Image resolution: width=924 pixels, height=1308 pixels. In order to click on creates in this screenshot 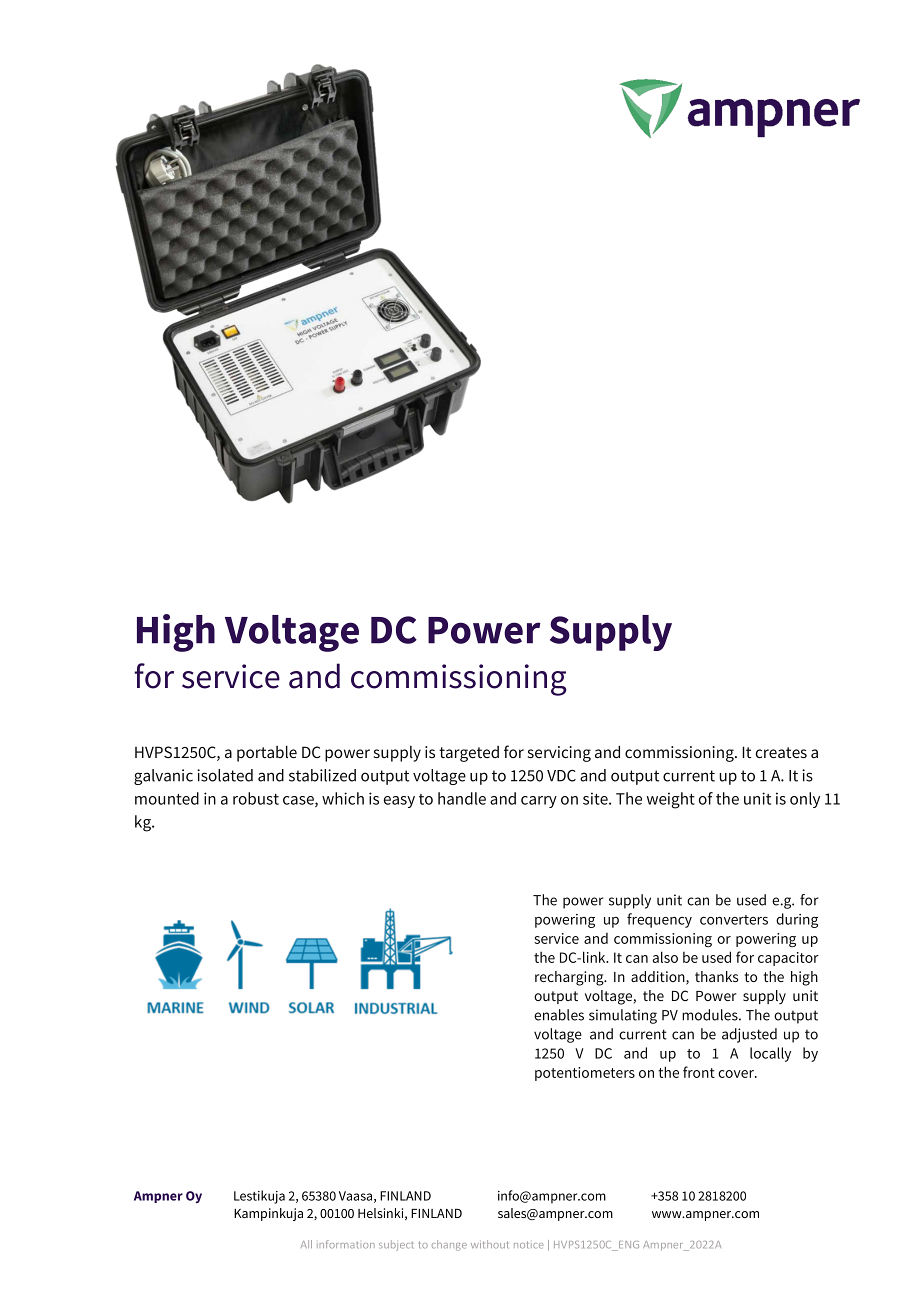, I will do `click(781, 752)`.
